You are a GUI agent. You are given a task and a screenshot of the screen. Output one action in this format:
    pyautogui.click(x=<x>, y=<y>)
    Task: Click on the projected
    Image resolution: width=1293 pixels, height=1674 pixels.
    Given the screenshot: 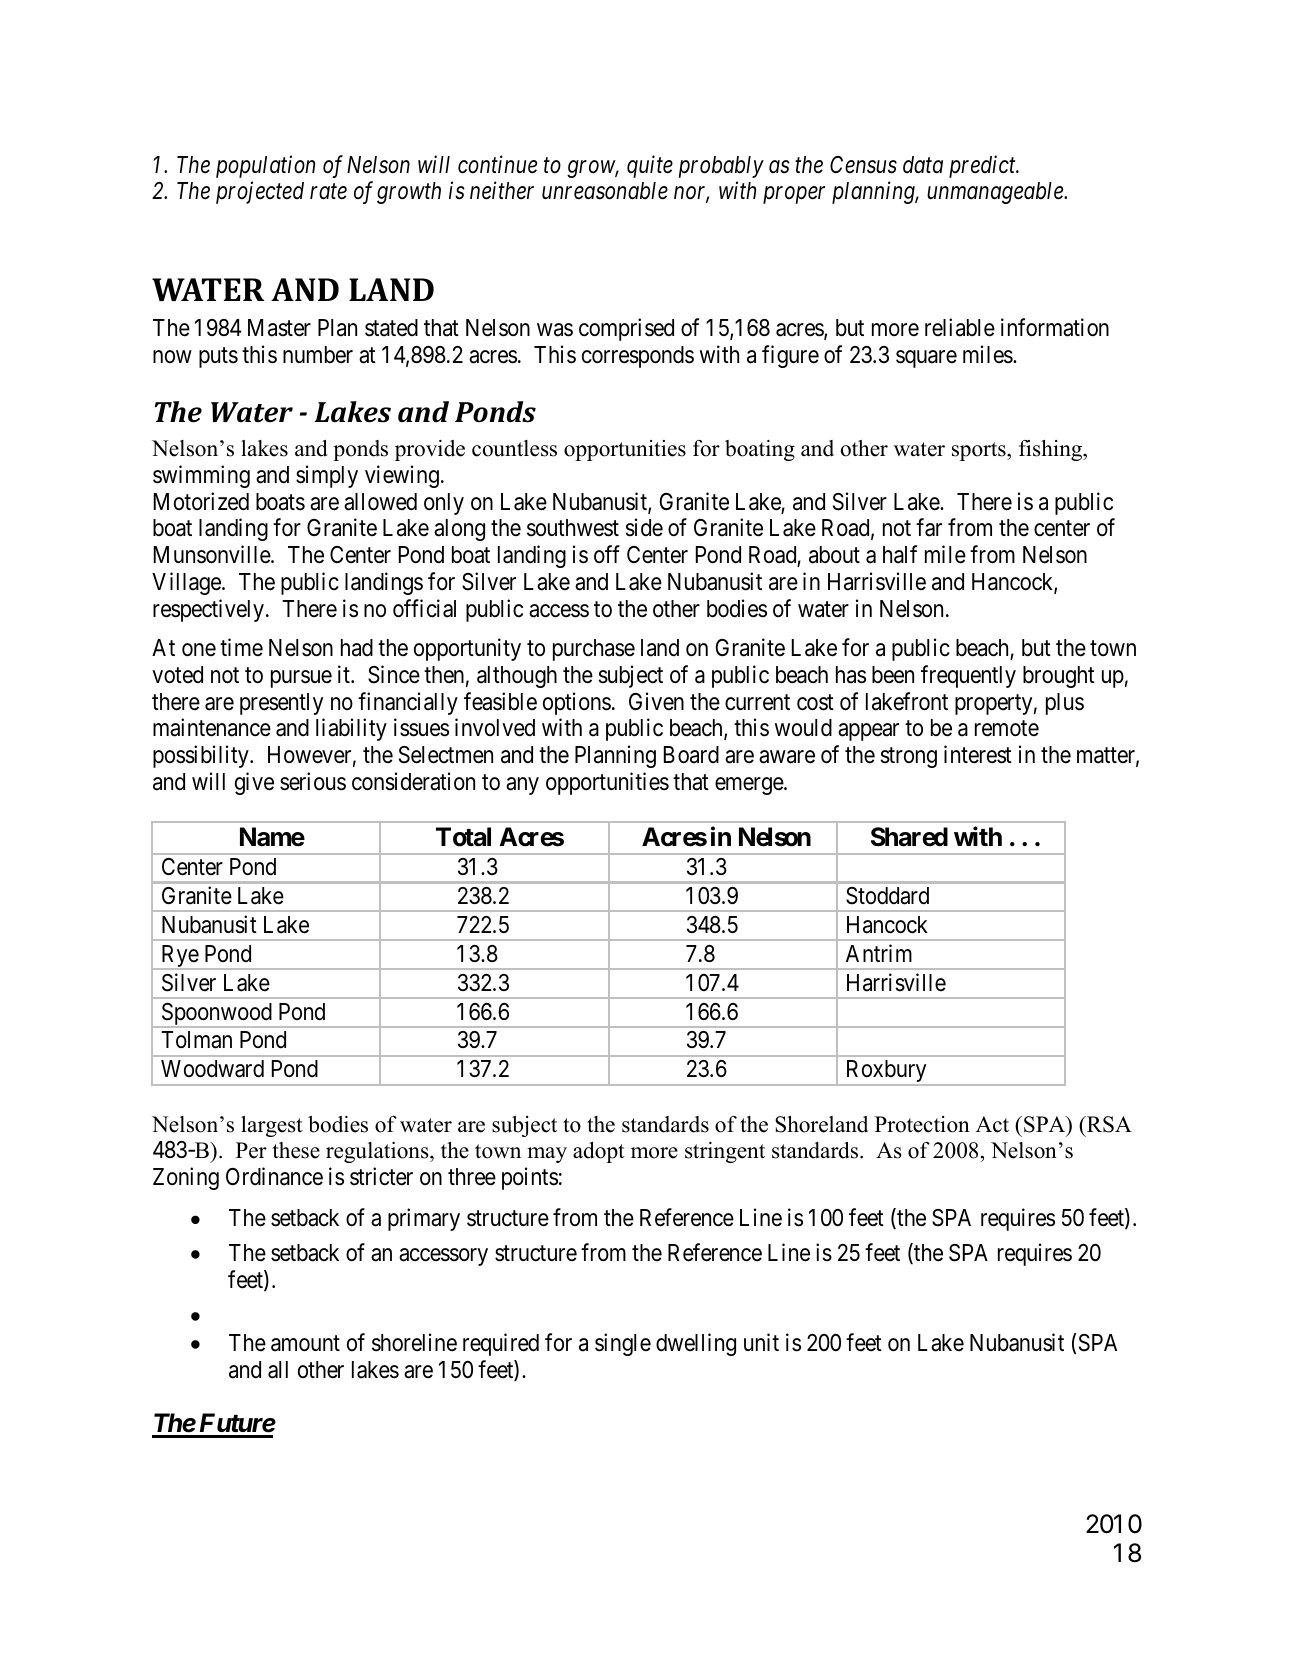 What is the action you would take?
    pyautogui.click(x=260, y=193)
